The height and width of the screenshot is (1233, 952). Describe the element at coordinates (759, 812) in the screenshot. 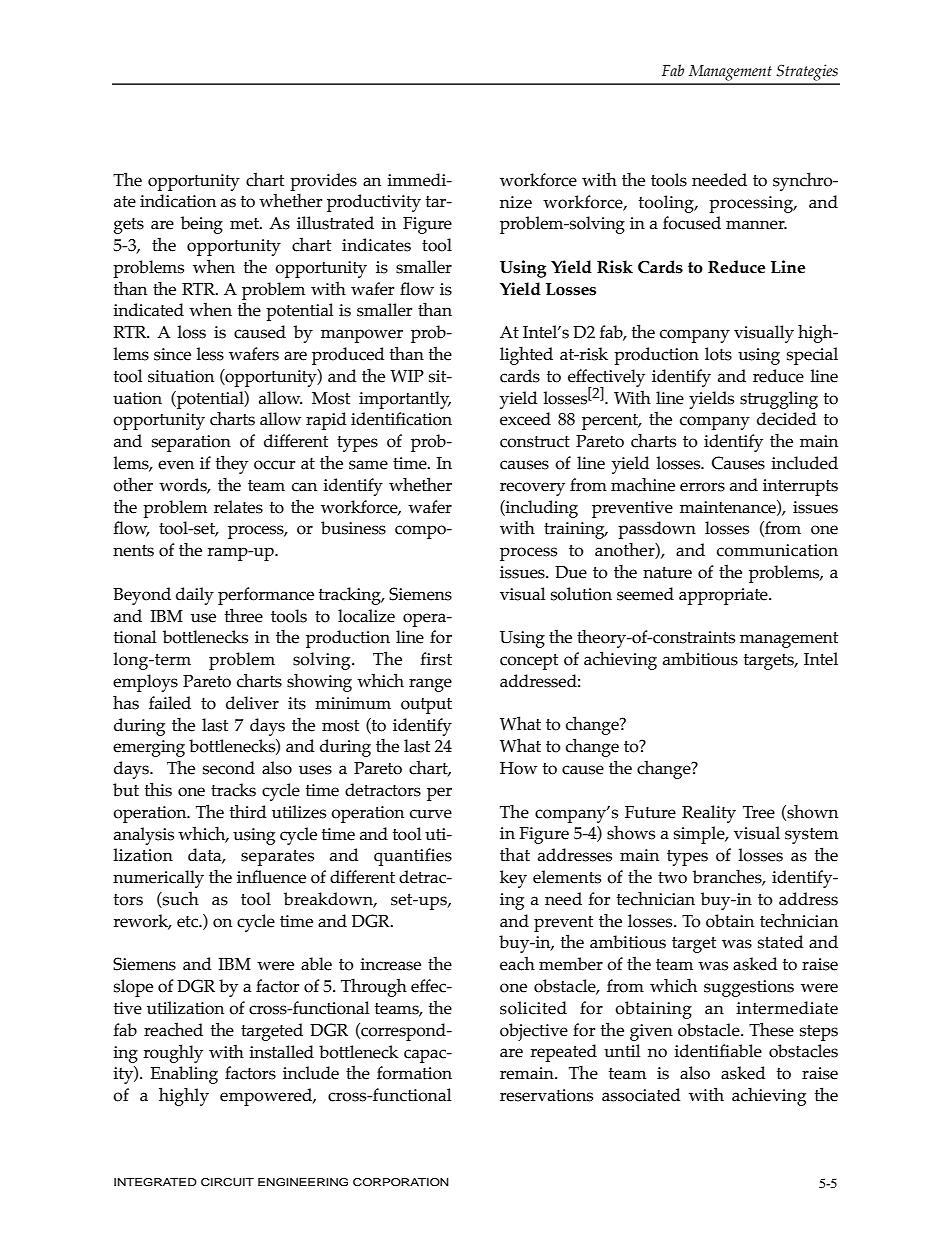

I see `Tree` at that location.
